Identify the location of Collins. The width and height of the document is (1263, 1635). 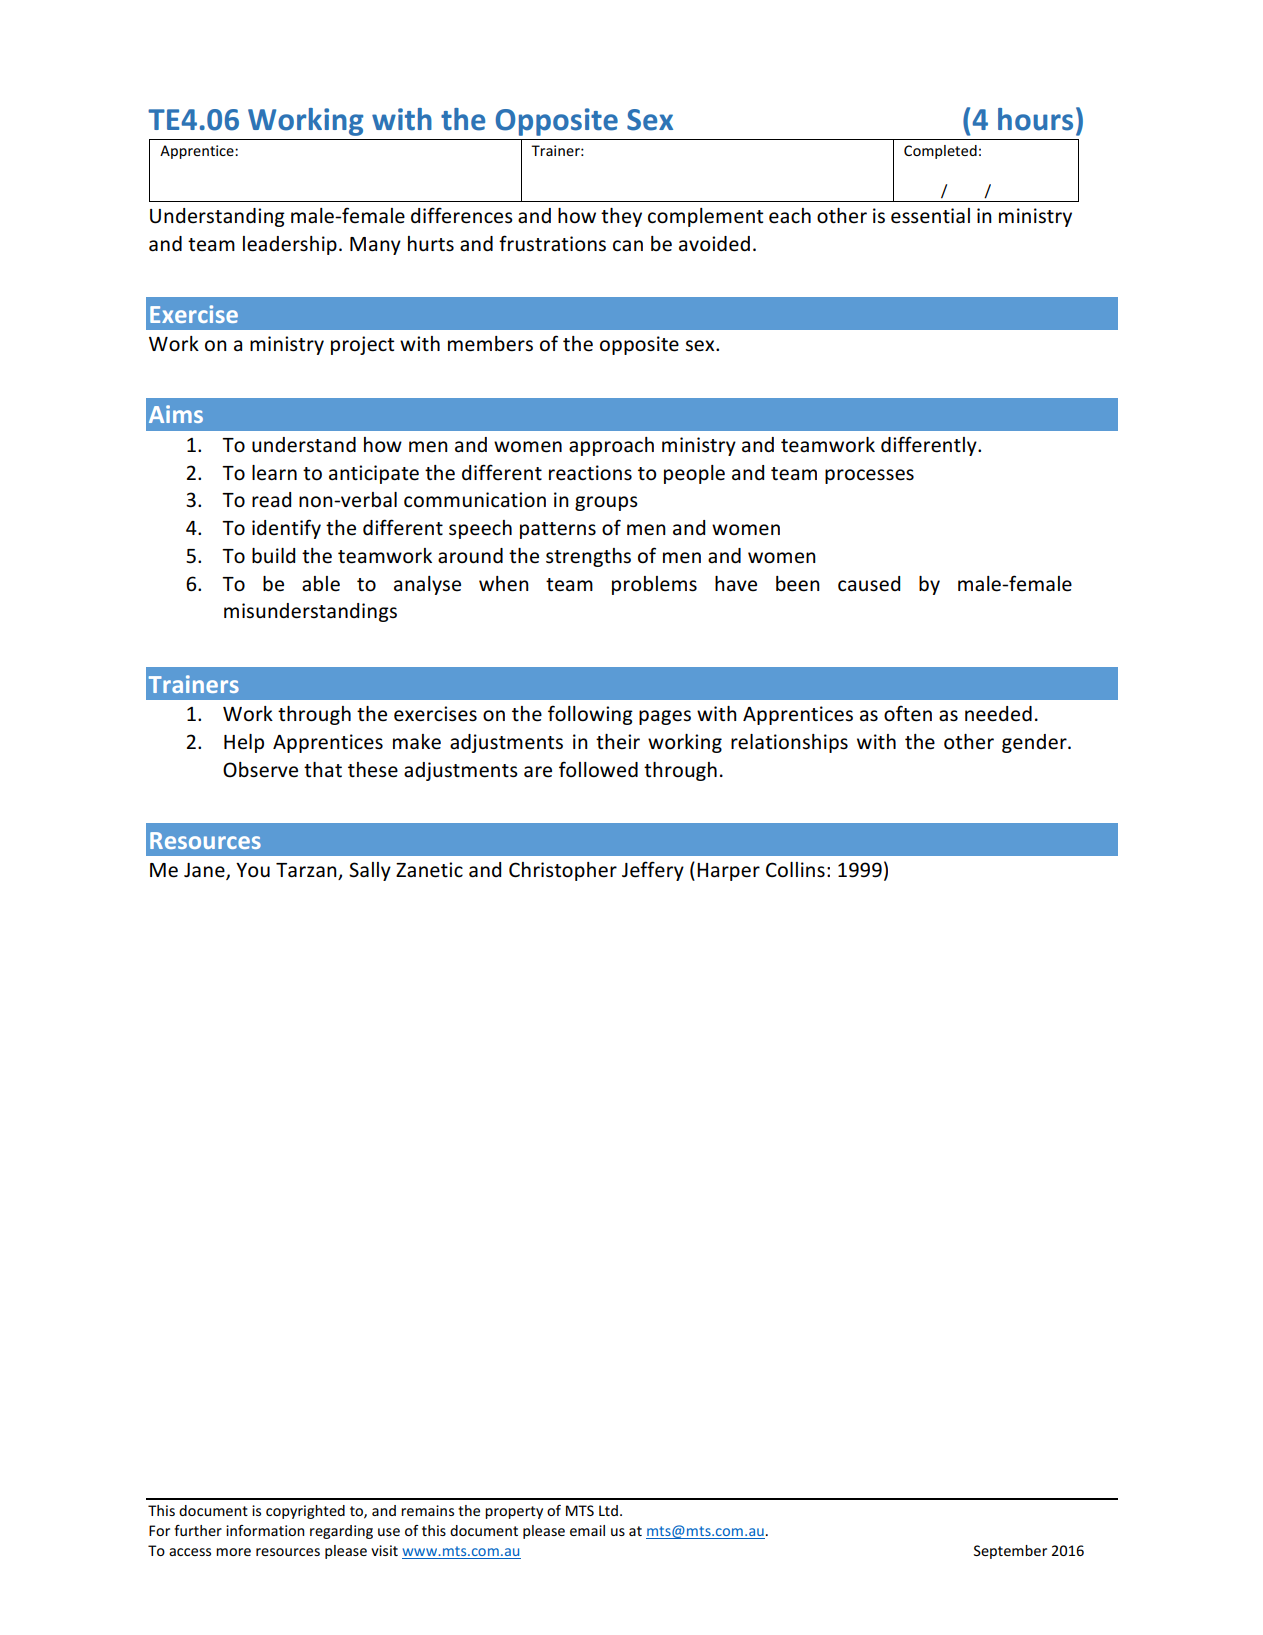
(795, 870).
